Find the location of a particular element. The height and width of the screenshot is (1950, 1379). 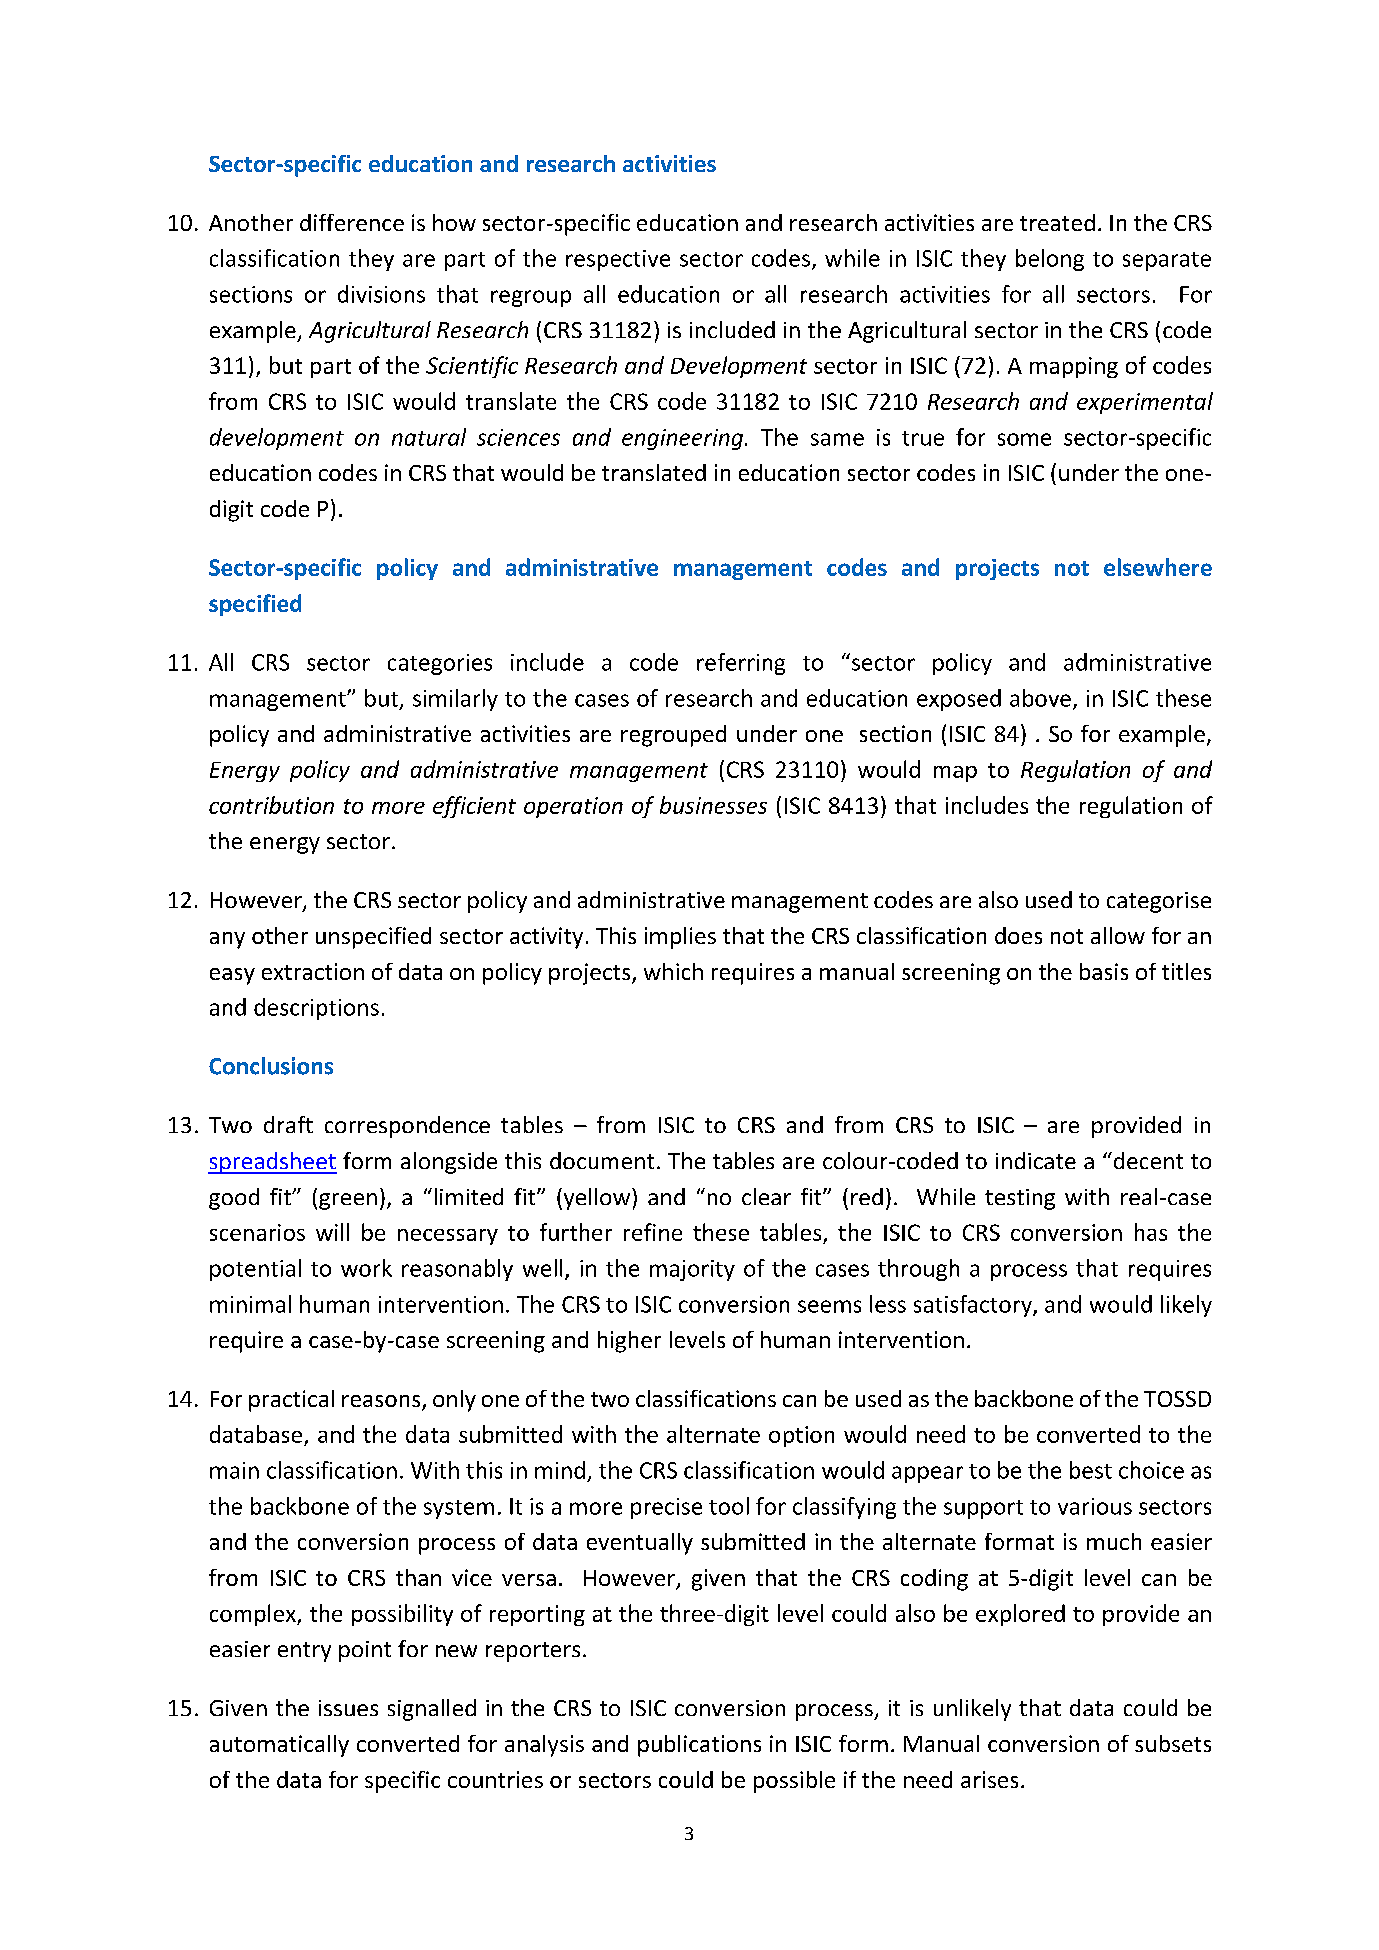

above is located at coordinates (1040, 698).
